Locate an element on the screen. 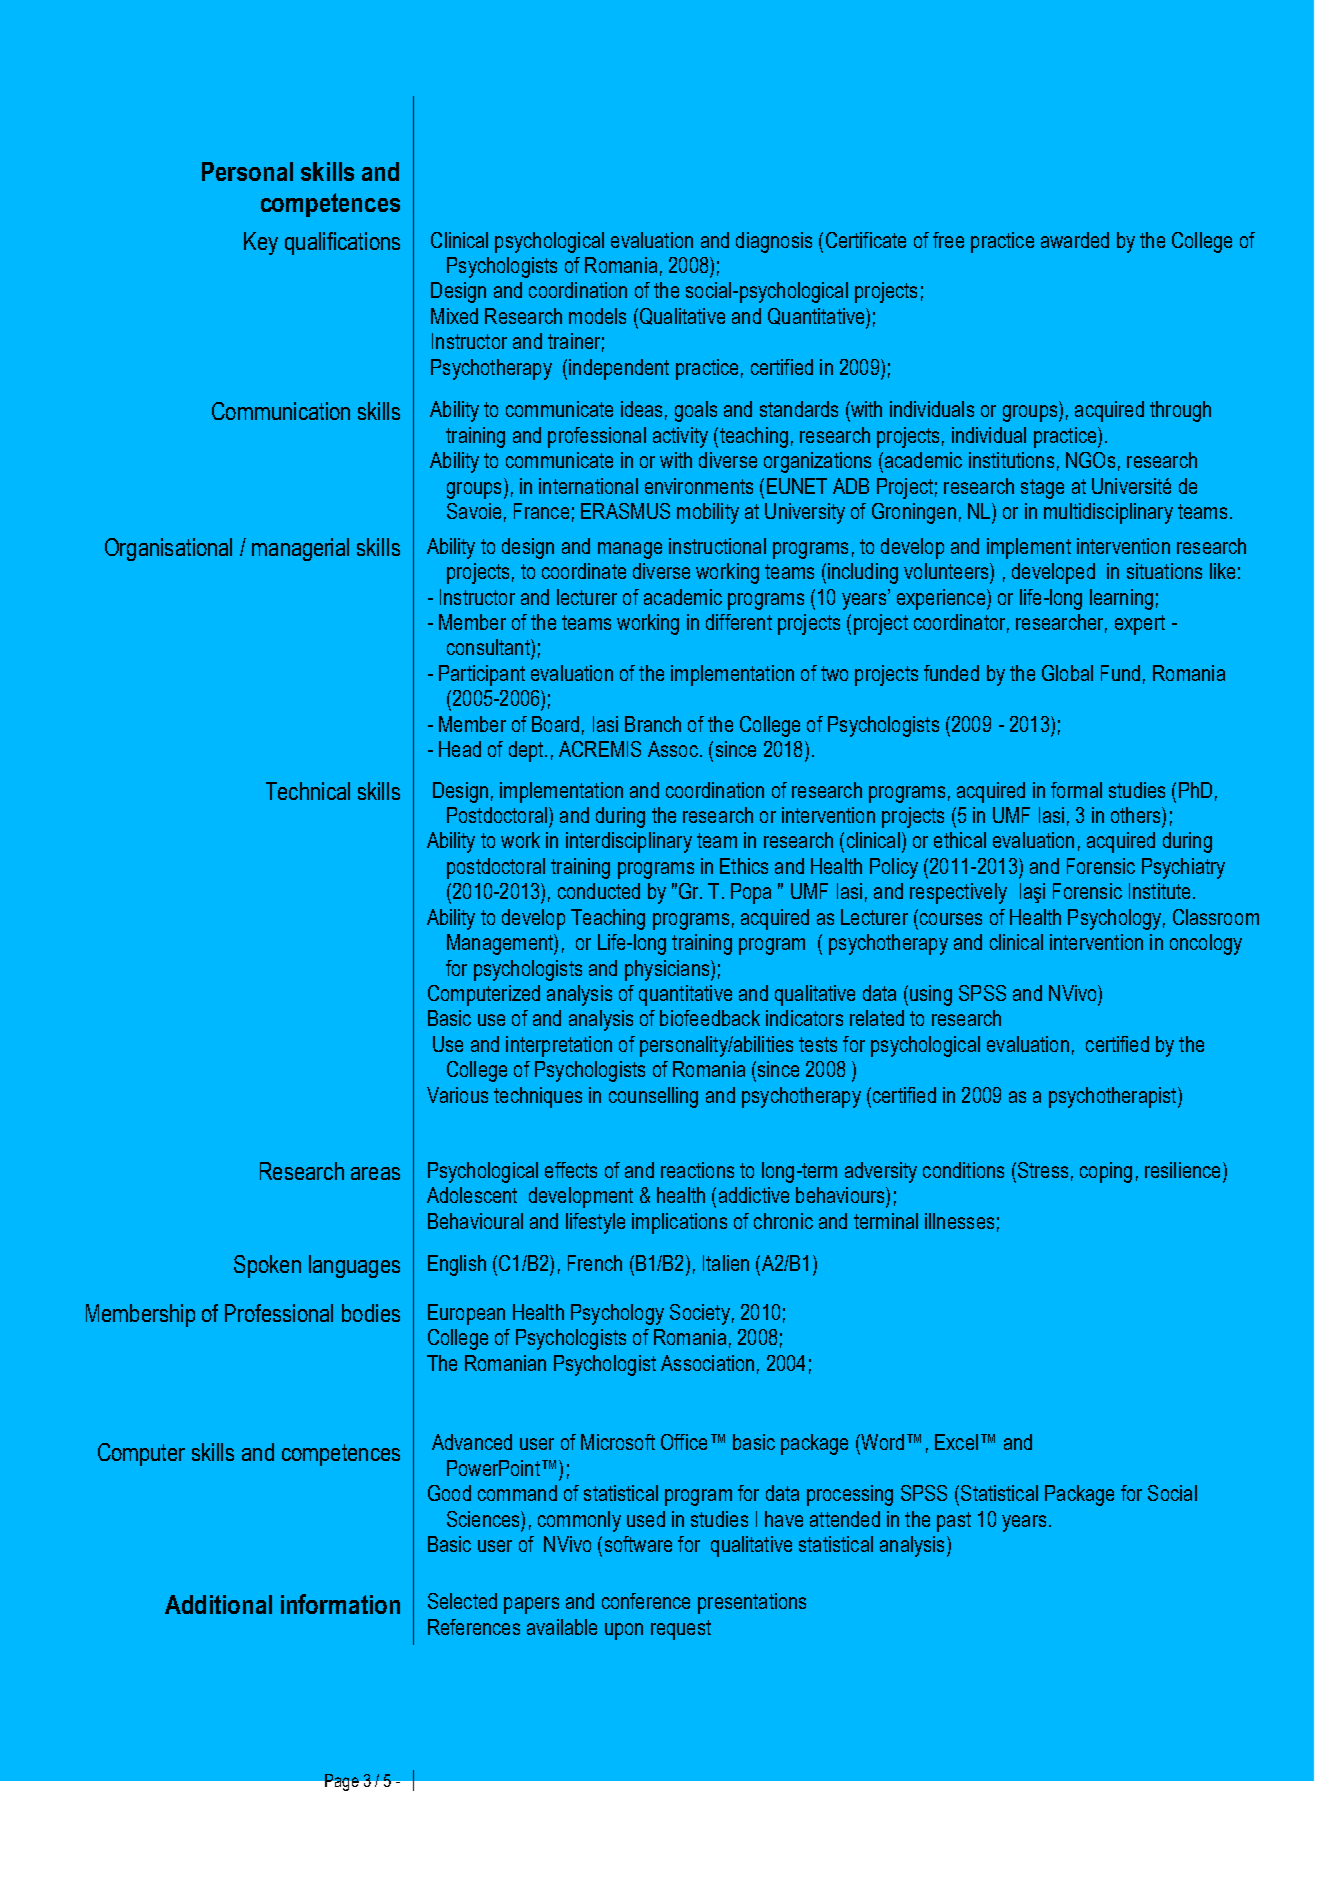 Image resolution: width=1338 pixels, height=1892 pixels. Organisational is located at coordinates (168, 549).
